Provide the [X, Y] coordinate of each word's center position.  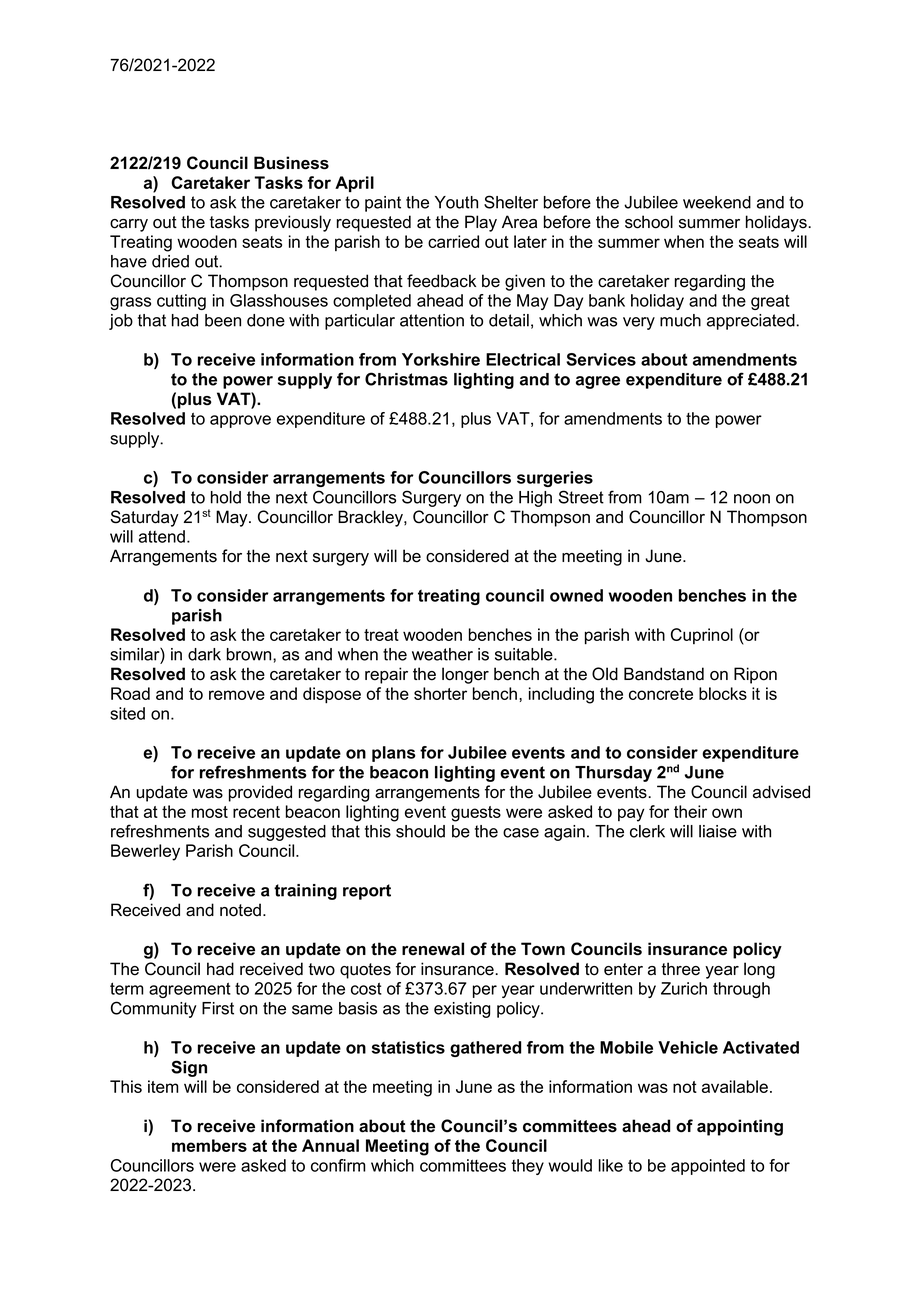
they [528, 1167]
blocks [723, 693]
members [209, 1145]
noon [752, 499]
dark [204, 654]
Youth [456, 202]
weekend [717, 202]
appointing [740, 1127]
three [680, 969]
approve [240, 421]
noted [240, 910]
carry [129, 225]
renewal [433, 949]
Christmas [406, 379]
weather [442, 654]
